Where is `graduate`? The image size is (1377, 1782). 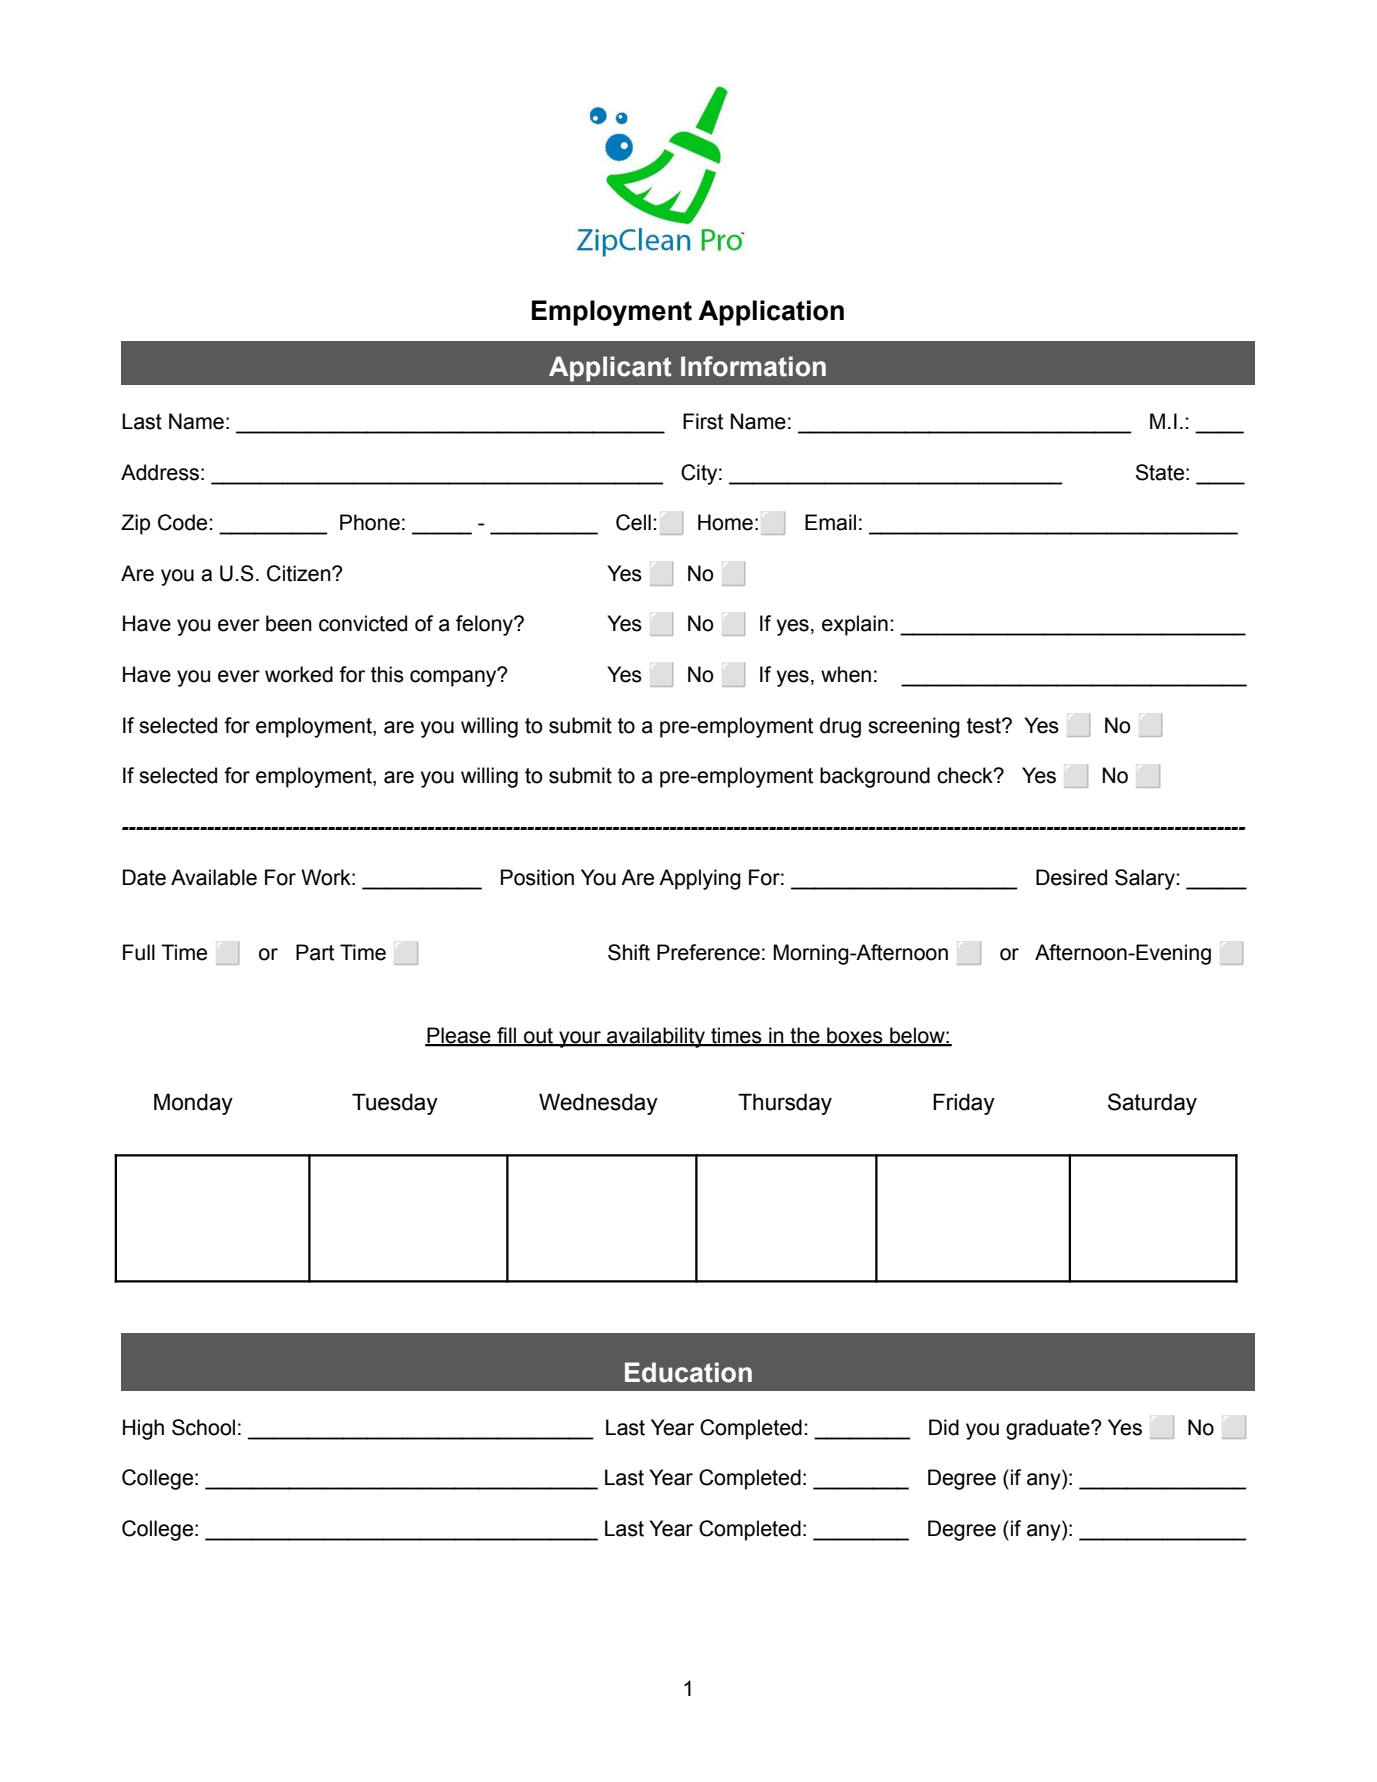
graduate is located at coordinates (1049, 1429).
